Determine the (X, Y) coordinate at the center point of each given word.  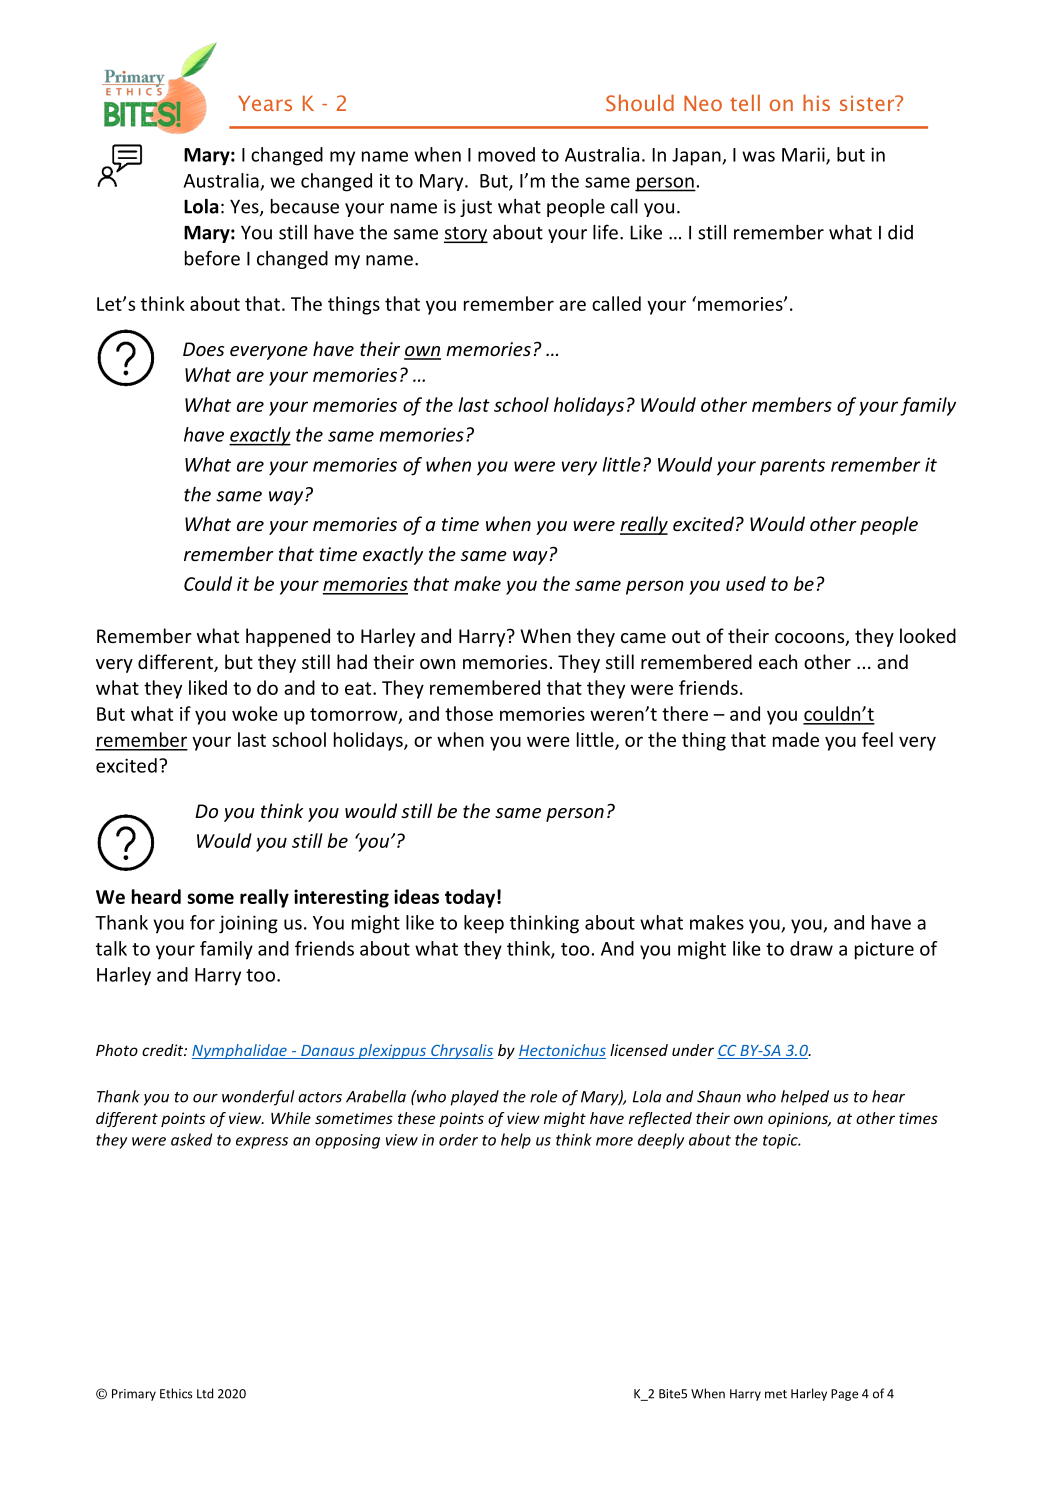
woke (255, 713)
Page (844, 1395)
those (469, 713)
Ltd (205, 1393)
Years (265, 103)
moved (506, 154)
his (816, 102)
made (796, 739)
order (458, 1140)
